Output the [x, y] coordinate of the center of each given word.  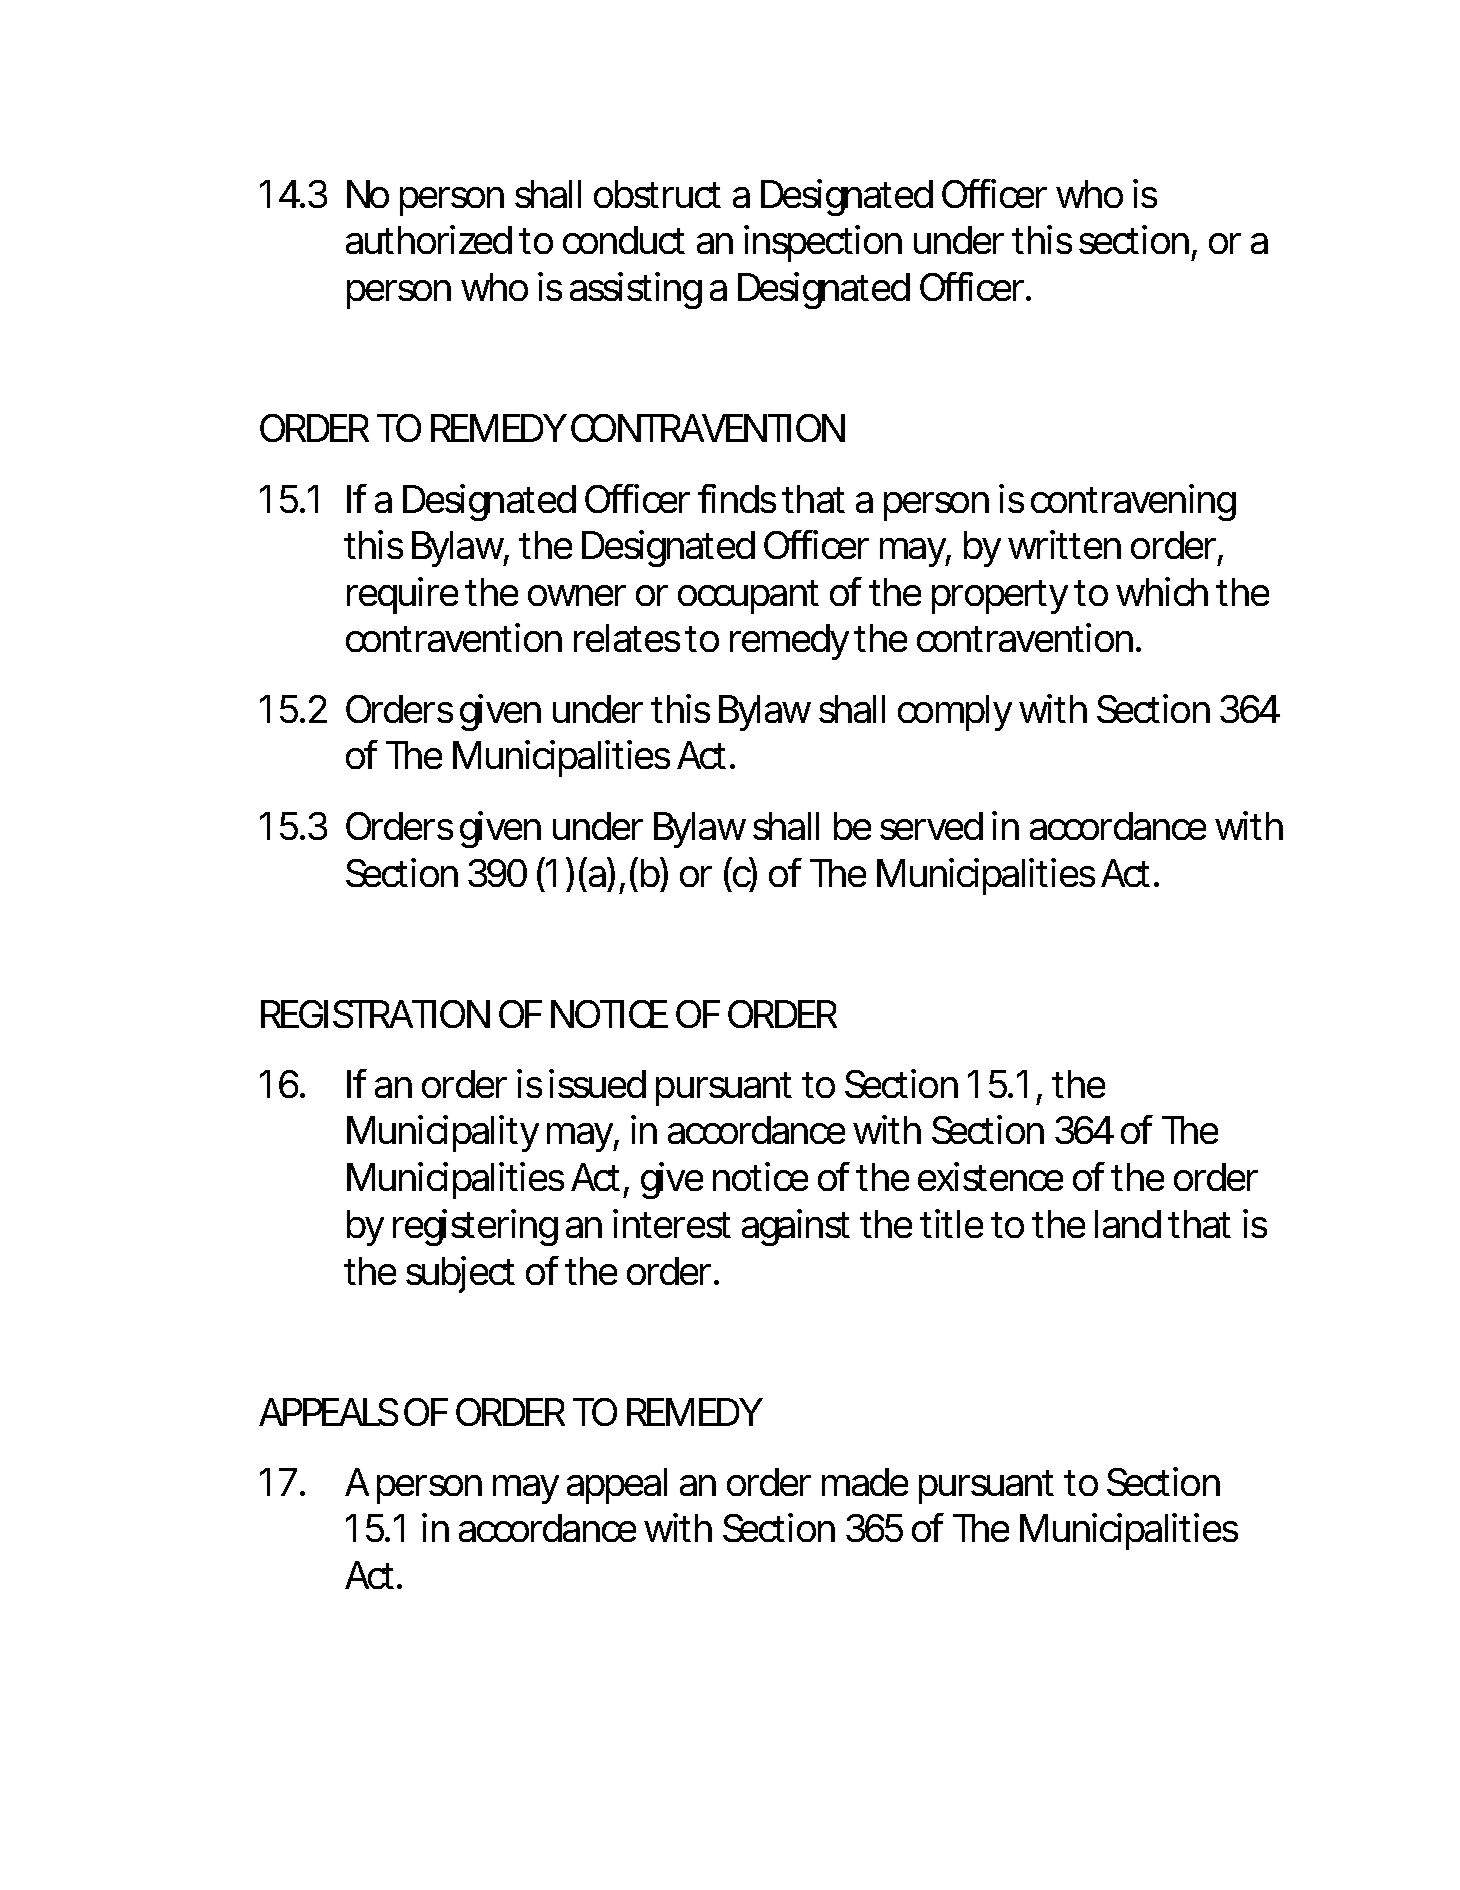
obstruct [657, 194]
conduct [624, 240]
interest [672, 1223]
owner [577, 595]
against [796, 1227]
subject [460, 1274]
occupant [748, 597]
